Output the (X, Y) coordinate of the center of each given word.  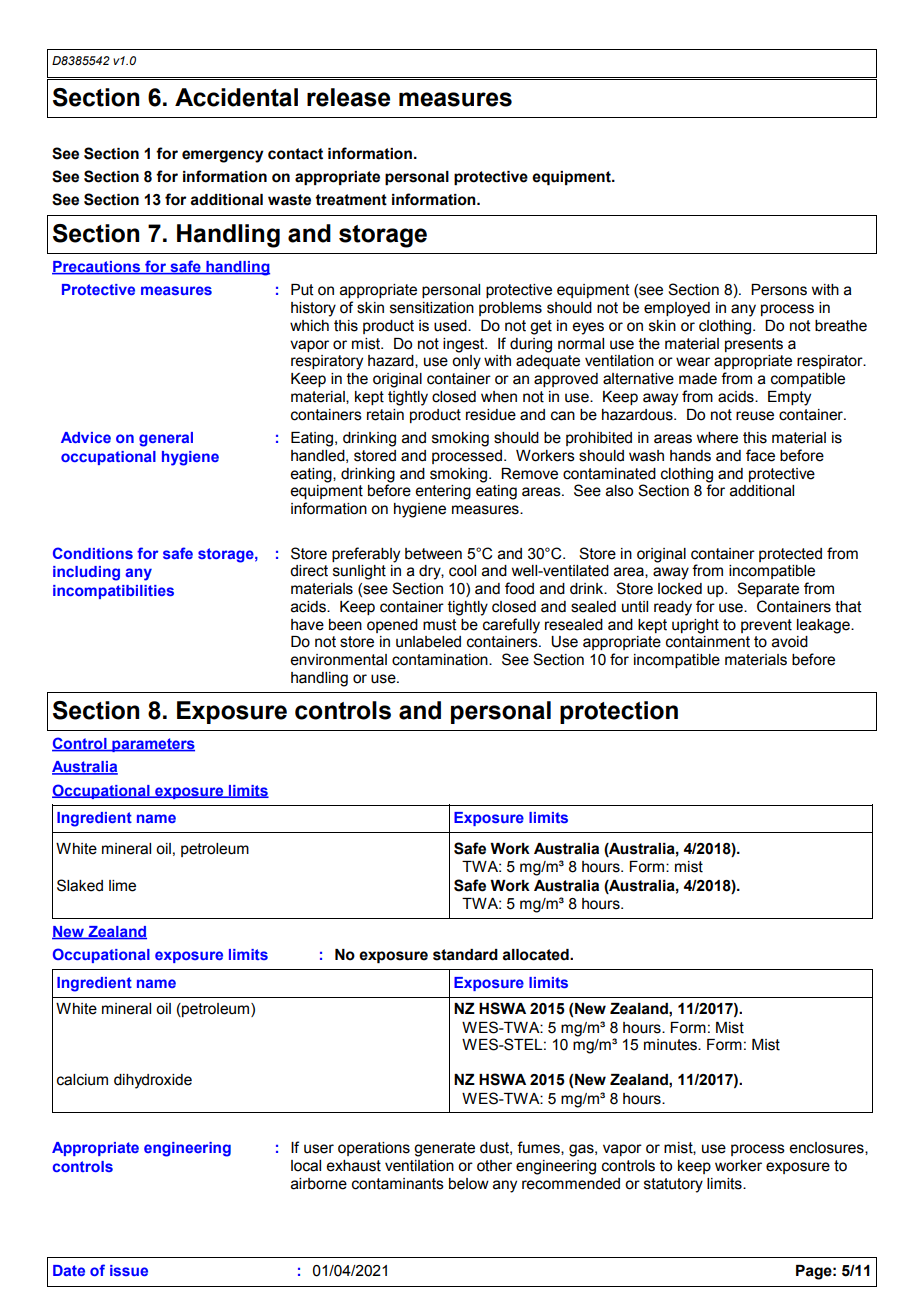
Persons (779, 290)
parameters (152, 745)
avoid (790, 642)
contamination (441, 660)
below (469, 1184)
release (348, 97)
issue (129, 1270)
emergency (223, 156)
